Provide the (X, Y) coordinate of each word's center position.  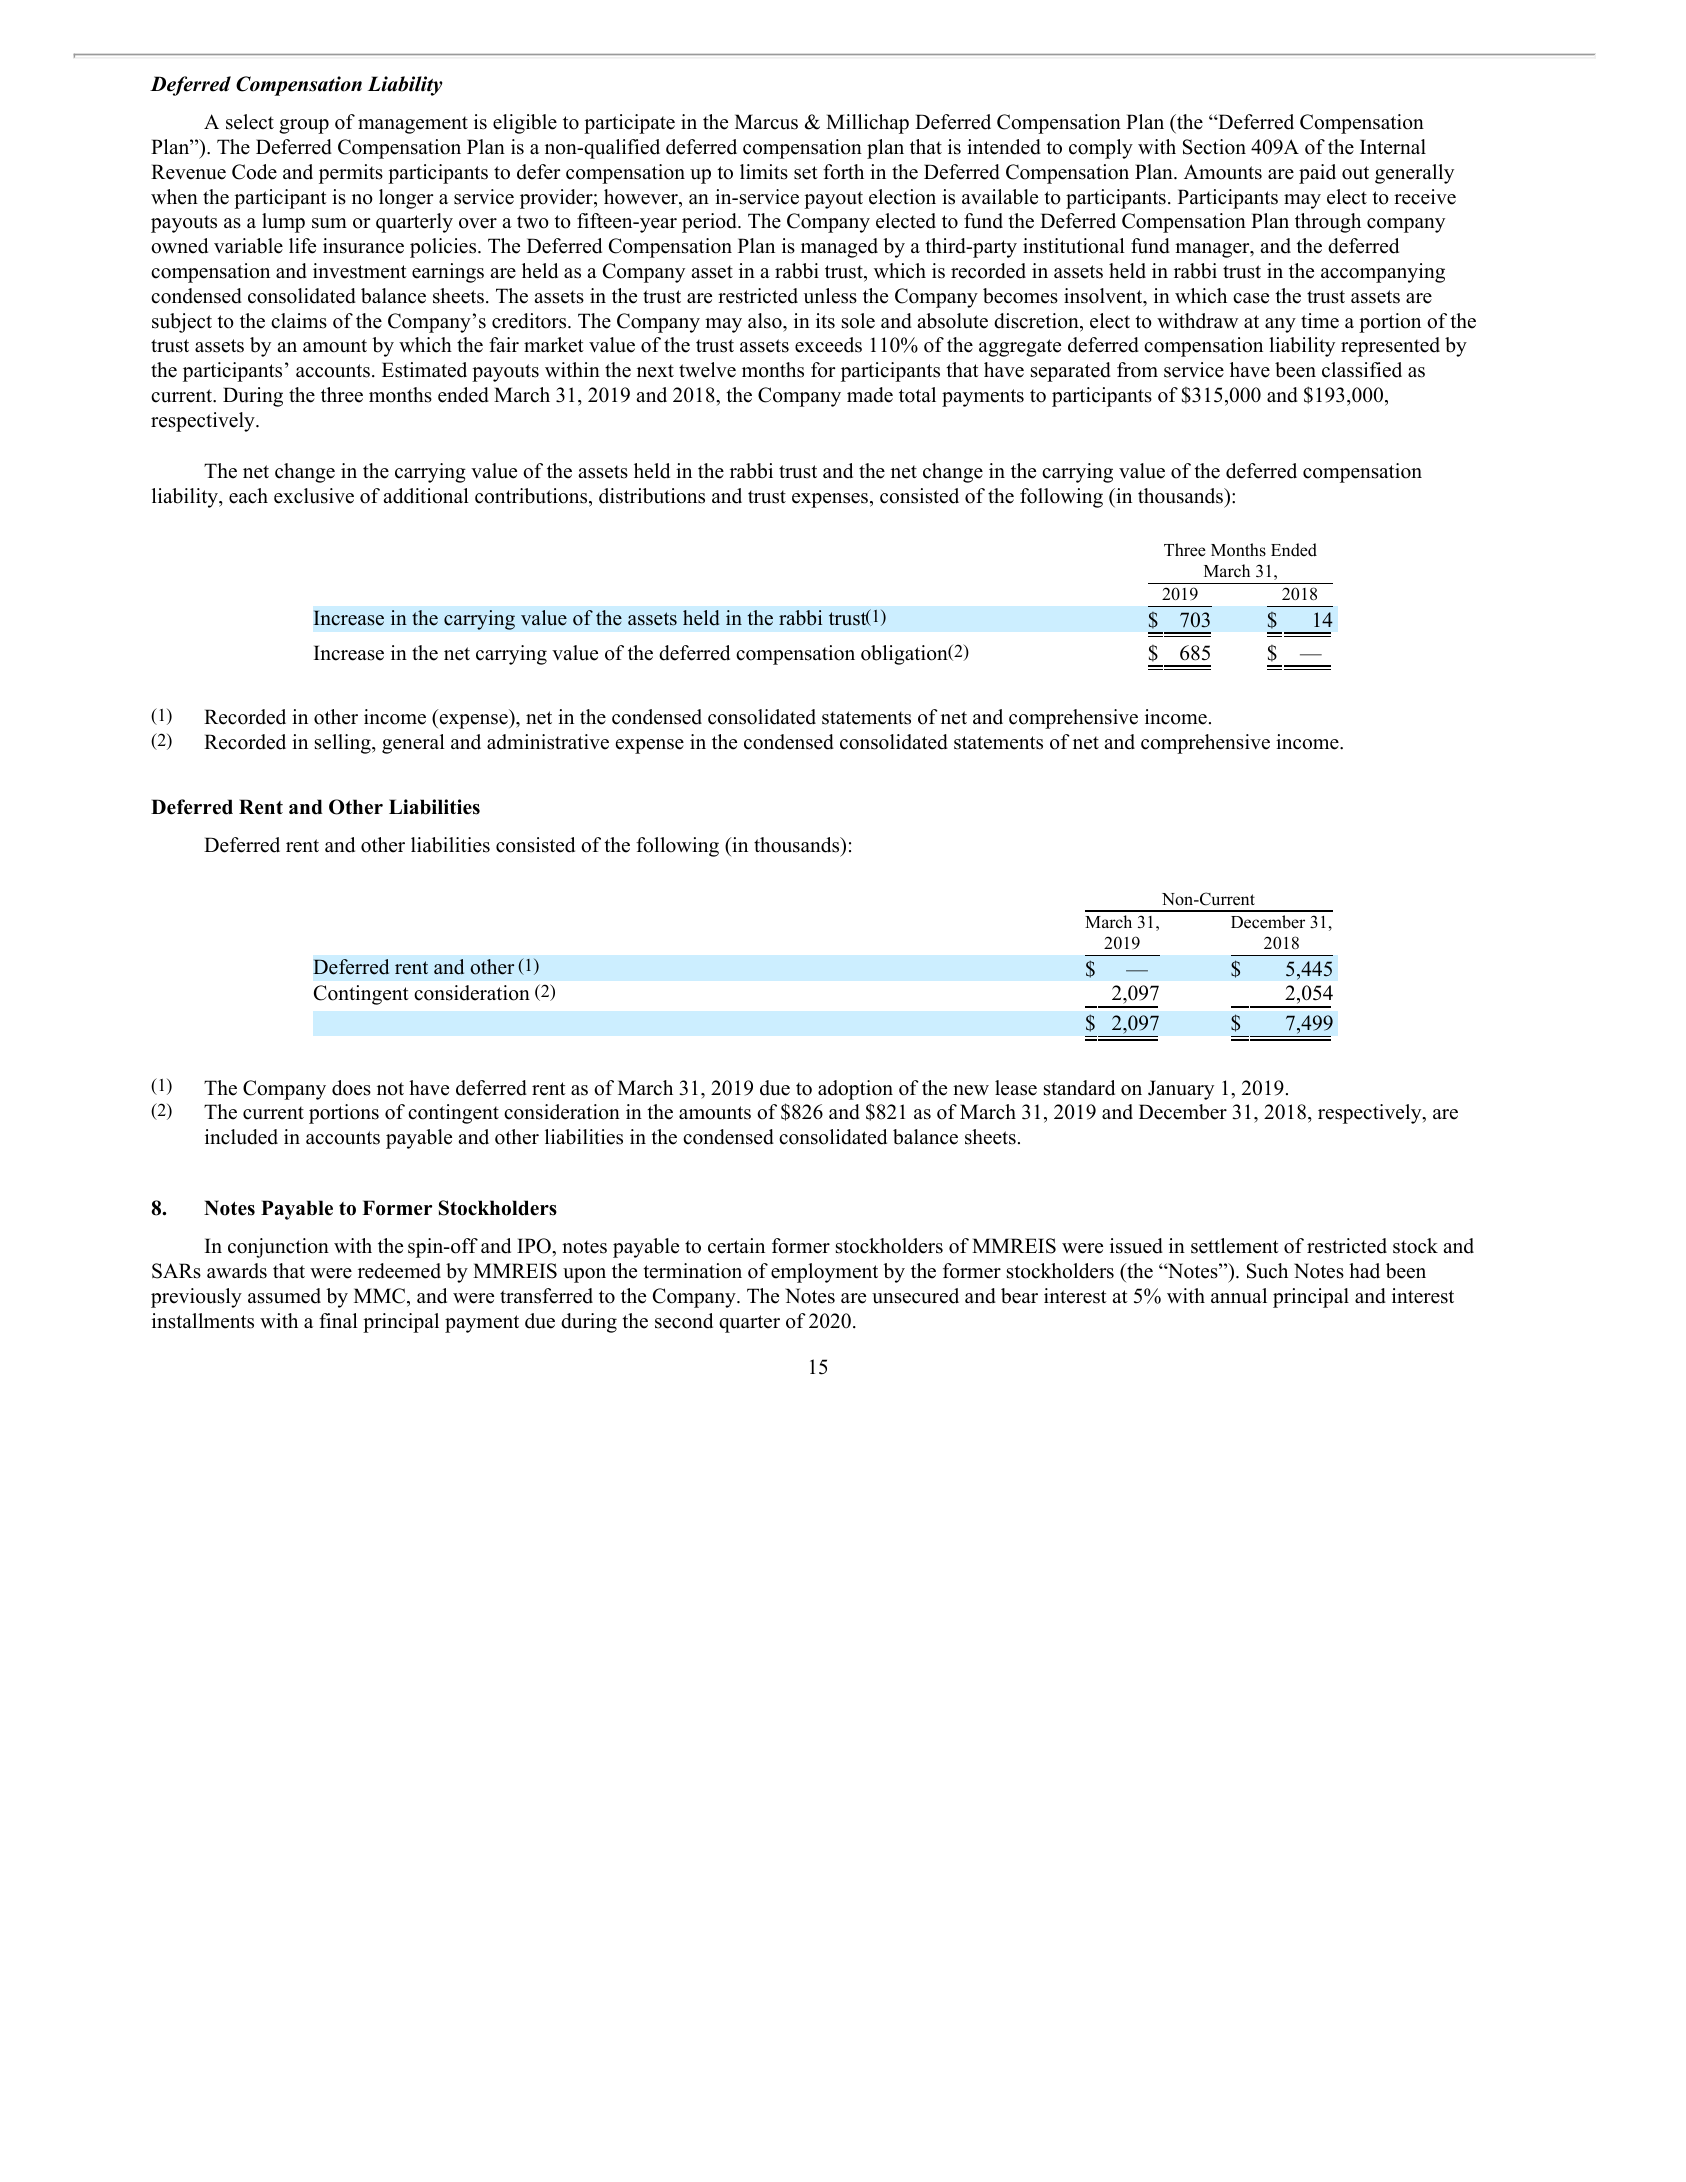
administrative (548, 742)
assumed (284, 1296)
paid (1317, 174)
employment (824, 1273)
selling (344, 744)
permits (351, 174)
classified (1362, 370)
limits (764, 172)
